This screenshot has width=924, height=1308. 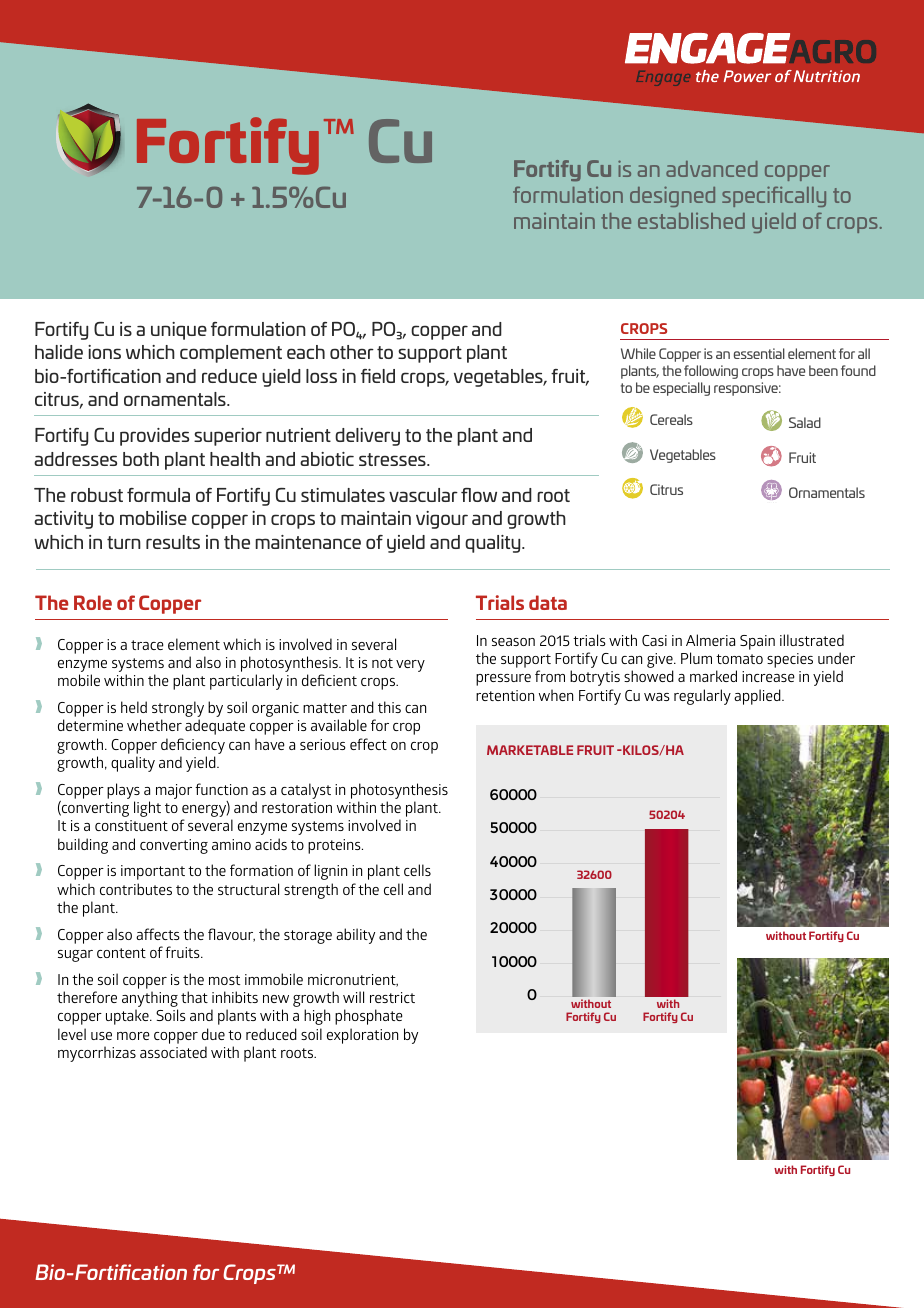 What do you see at coordinates (392, 997) in the screenshot?
I see `restrict` at bounding box center [392, 997].
